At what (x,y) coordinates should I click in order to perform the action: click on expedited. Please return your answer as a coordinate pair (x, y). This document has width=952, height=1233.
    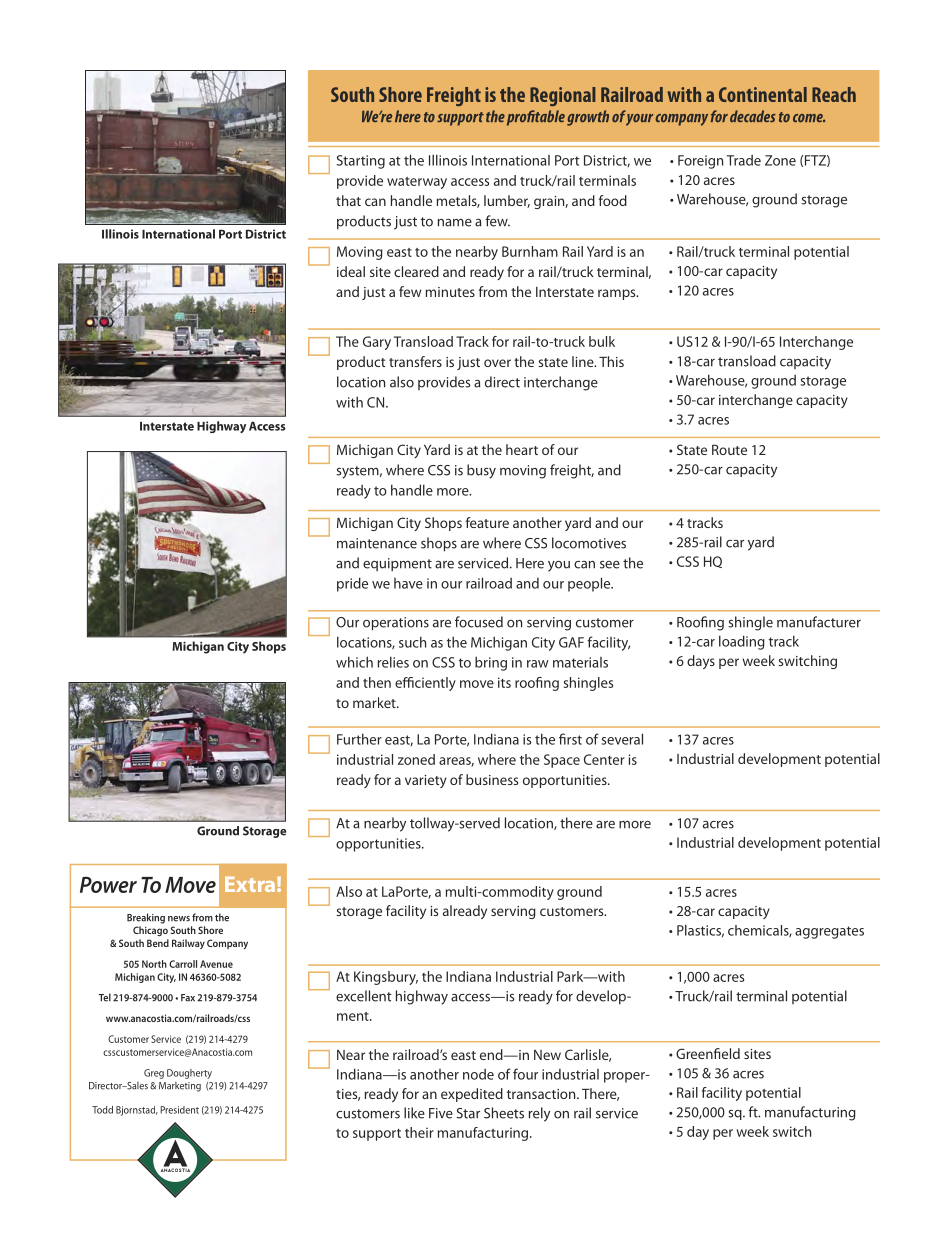
    Looking at the image, I should click on (472, 1095).
